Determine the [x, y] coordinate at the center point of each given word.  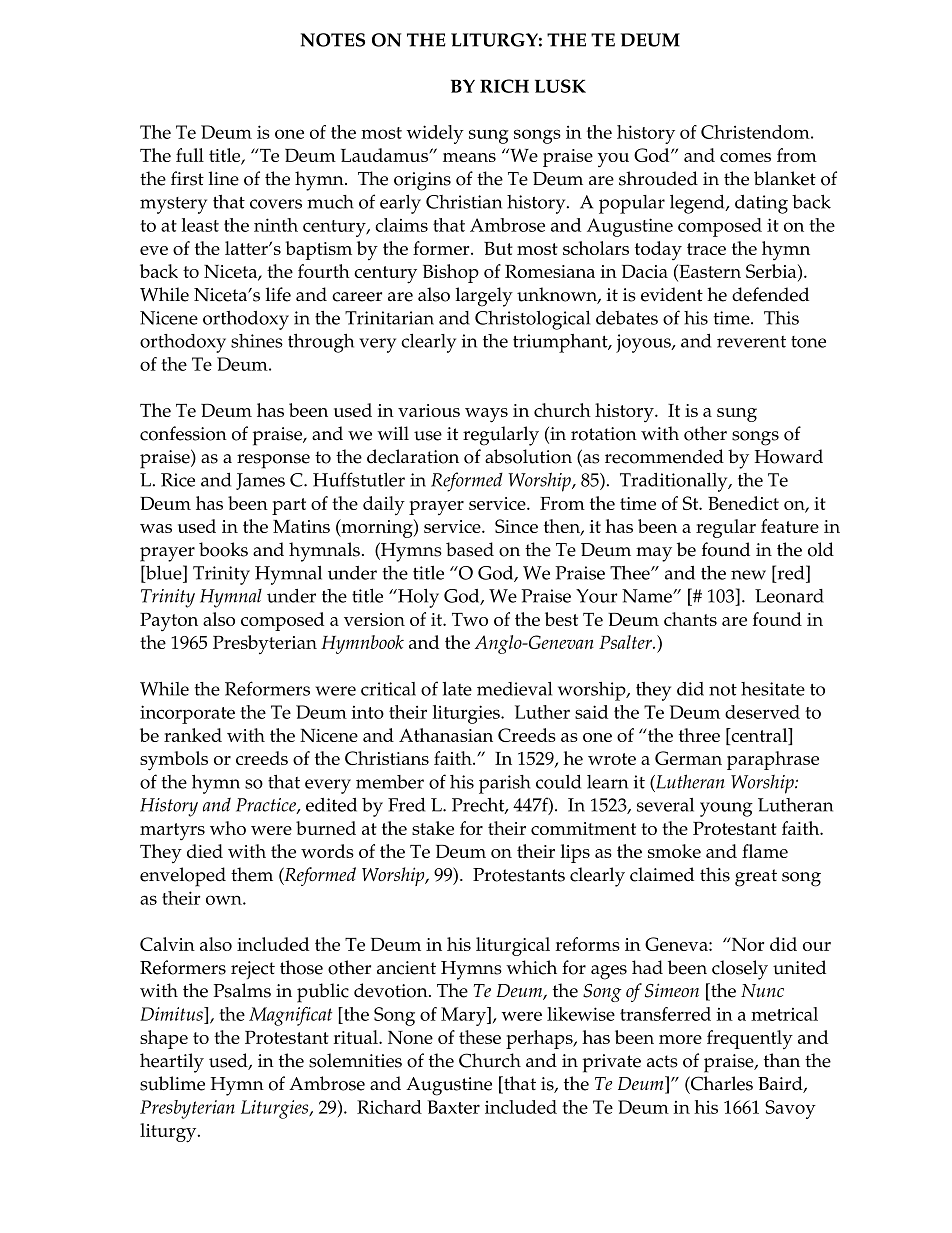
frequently [750, 1039]
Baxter [453, 1107]
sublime [172, 1083]
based [470, 549]
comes [745, 157]
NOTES [333, 40]
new [748, 575]
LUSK [560, 86]
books [223, 549]
